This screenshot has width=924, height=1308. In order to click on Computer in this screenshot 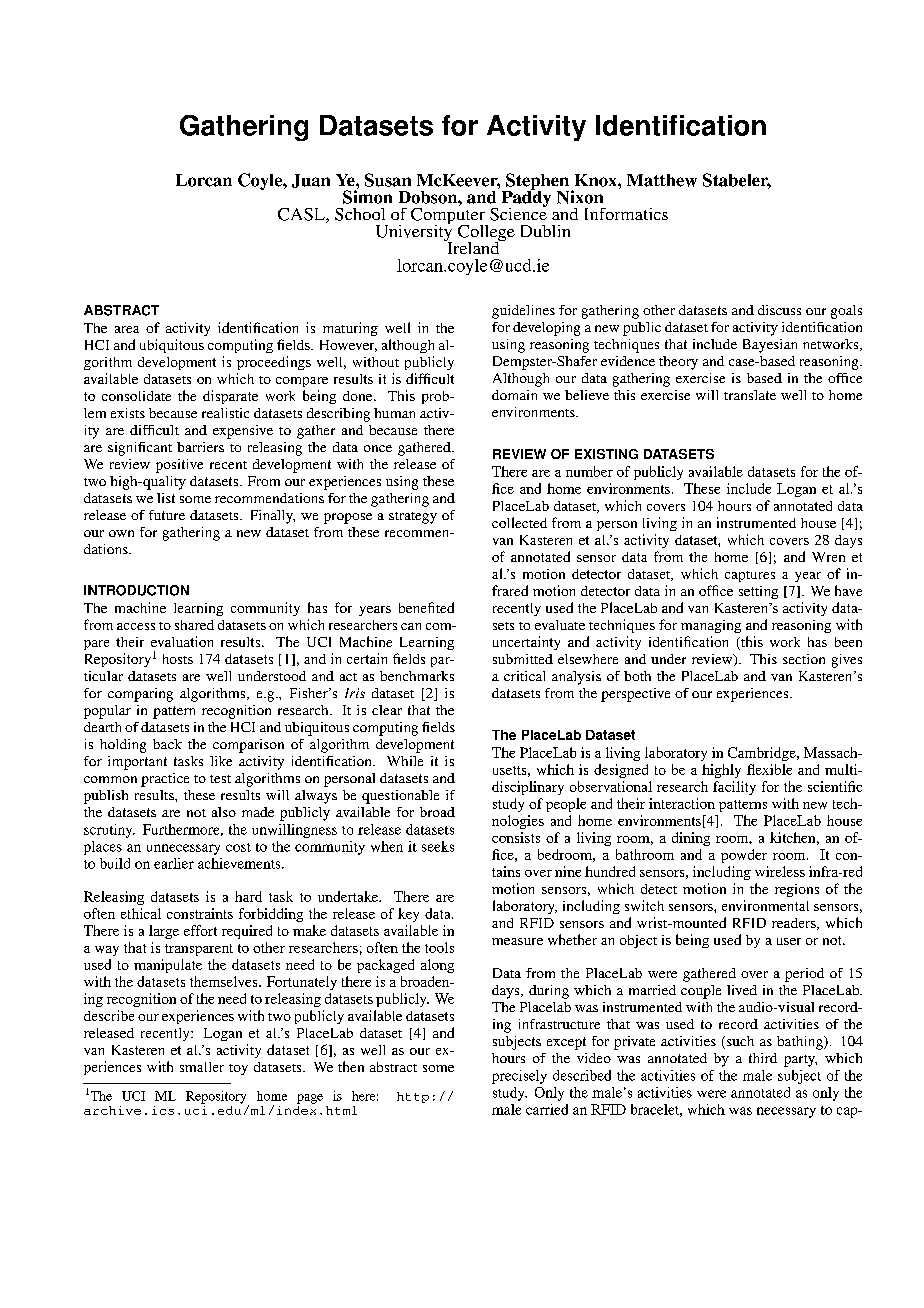, I will do `click(449, 216)`.
